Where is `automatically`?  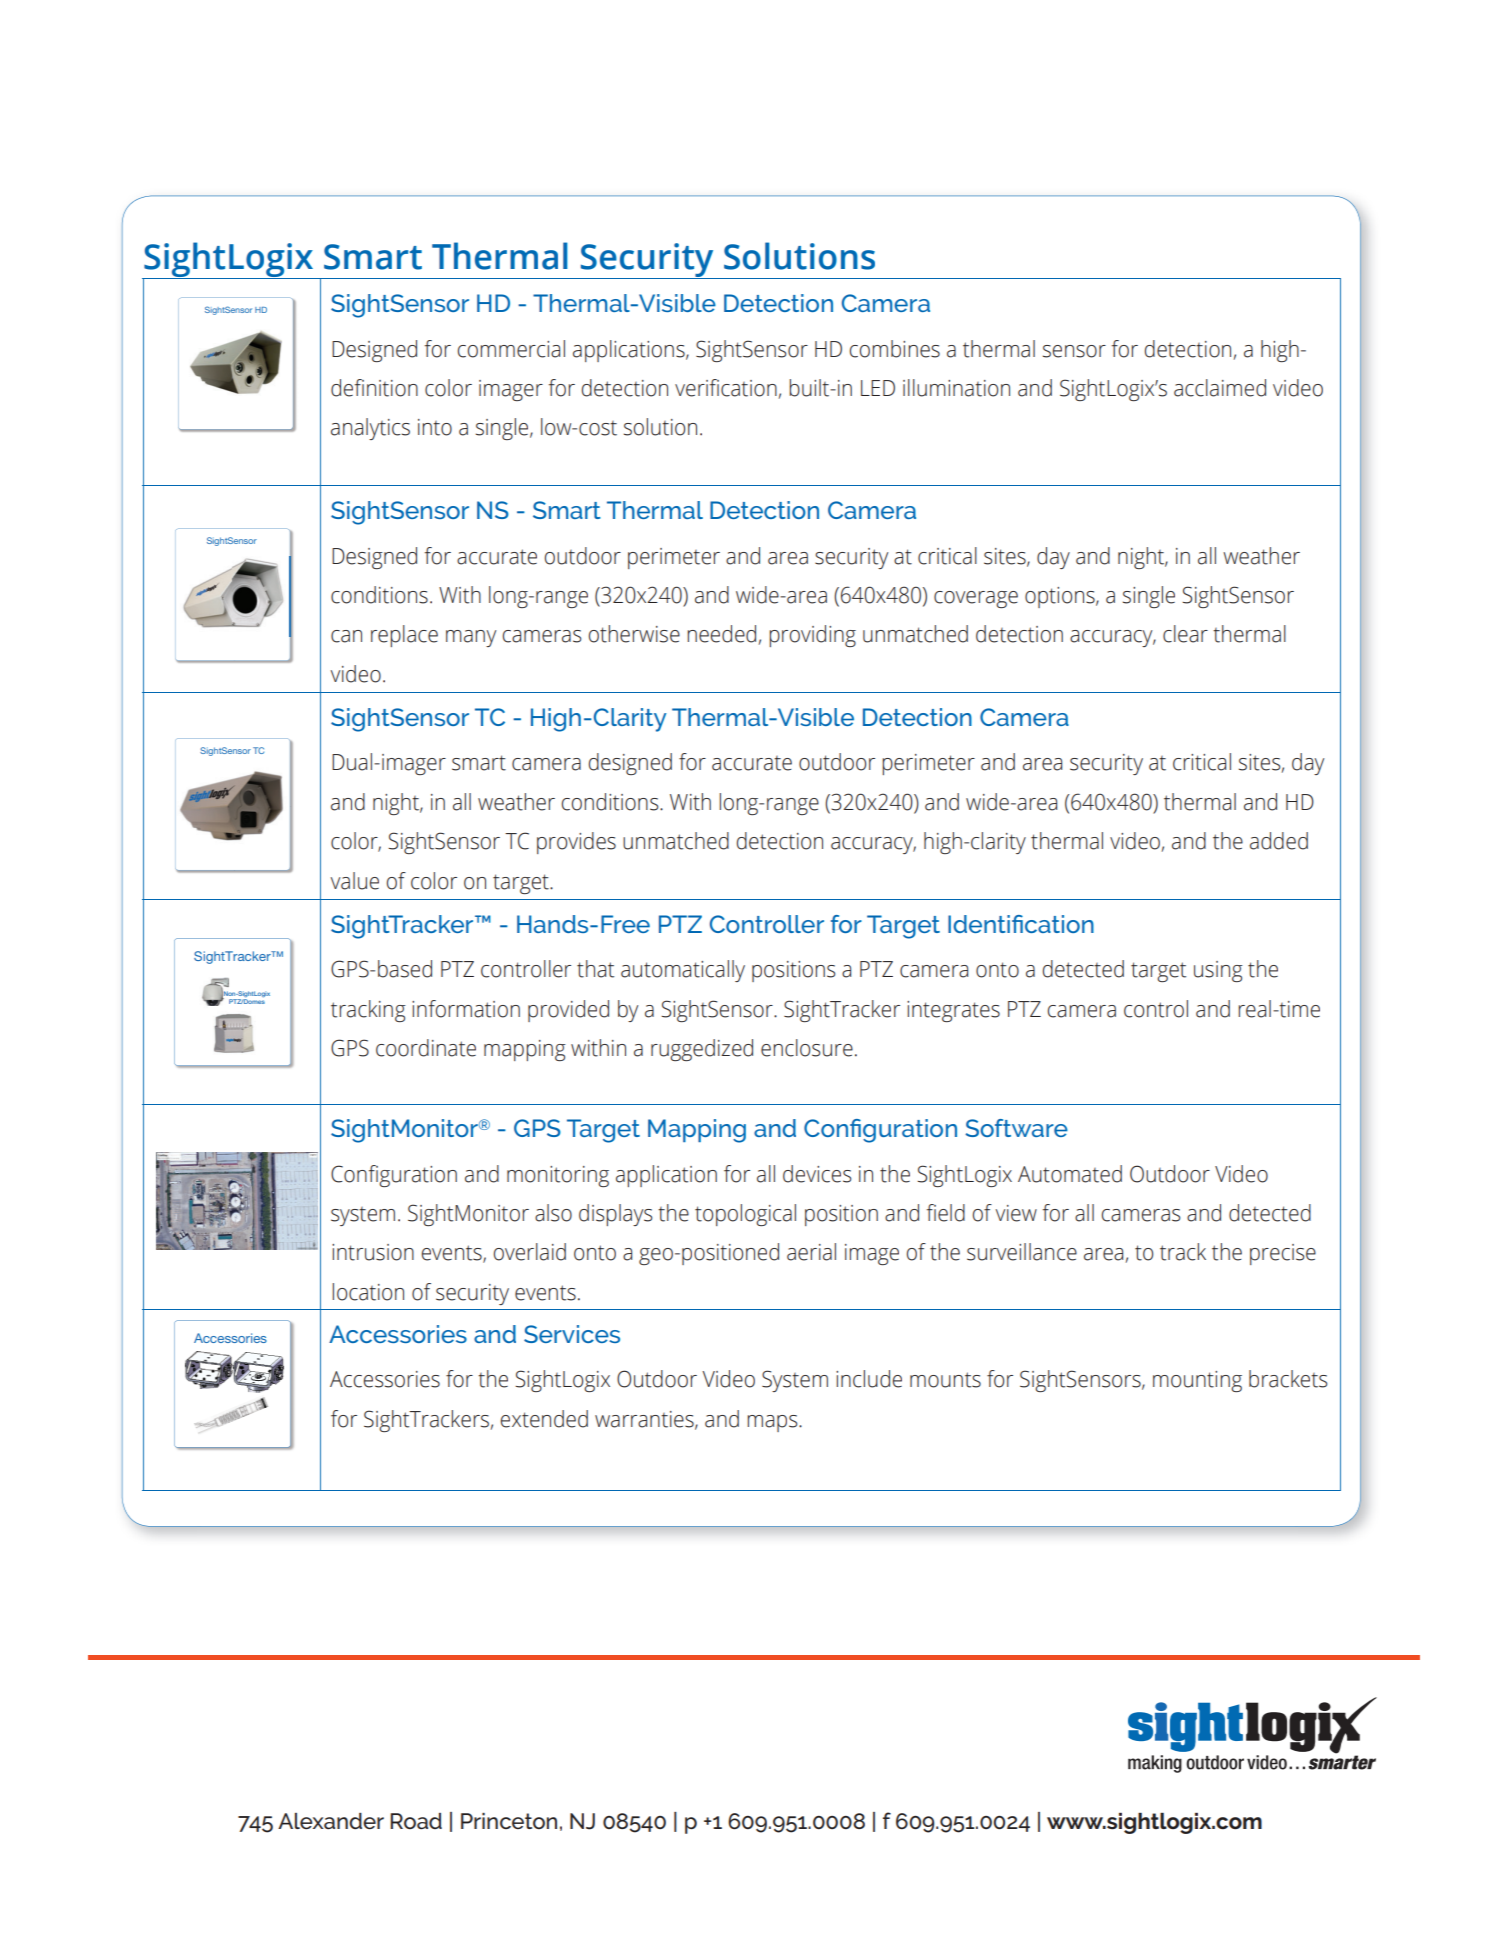
automatically is located at coordinates (683, 971).
